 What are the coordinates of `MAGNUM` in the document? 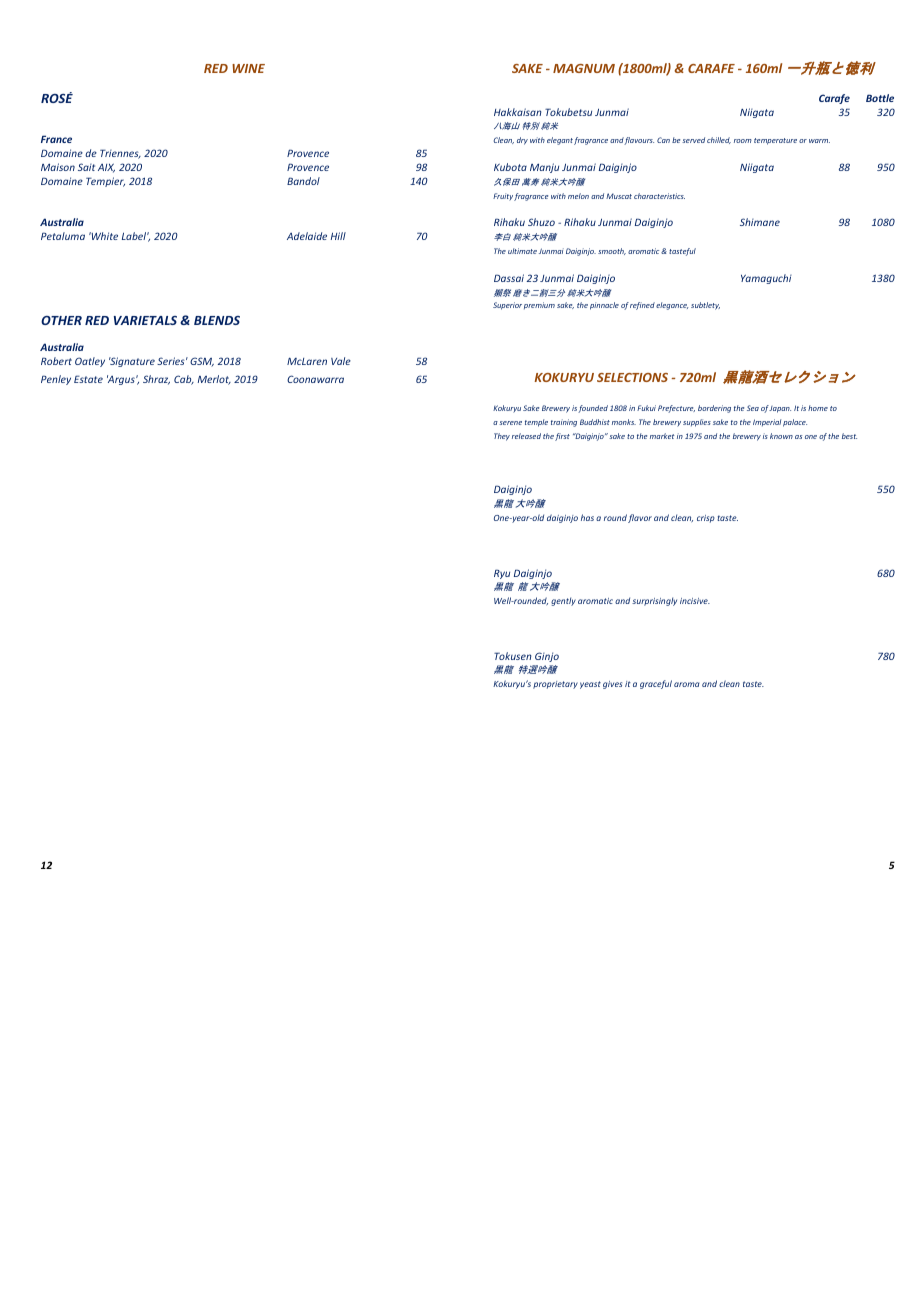 It's located at (584, 68).
